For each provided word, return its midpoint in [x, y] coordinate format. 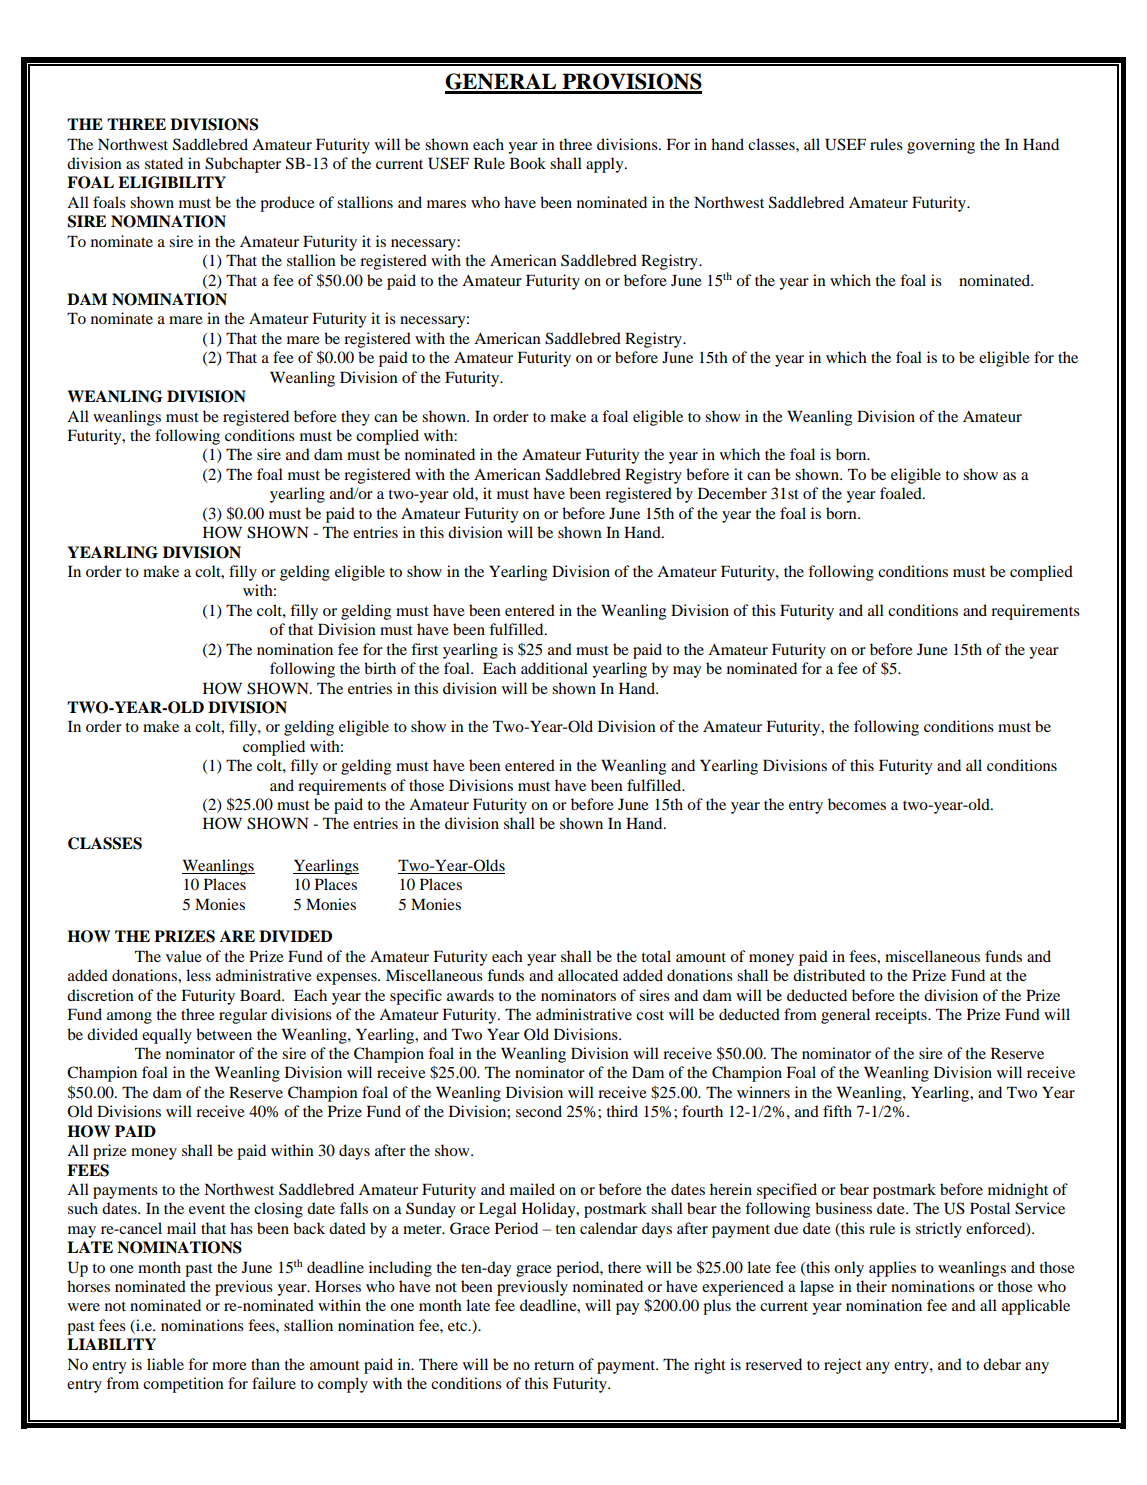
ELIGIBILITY [172, 182]
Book [528, 163]
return [554, 1365]
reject [843, 1366]
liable [165, 1364]
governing [941, 146]
